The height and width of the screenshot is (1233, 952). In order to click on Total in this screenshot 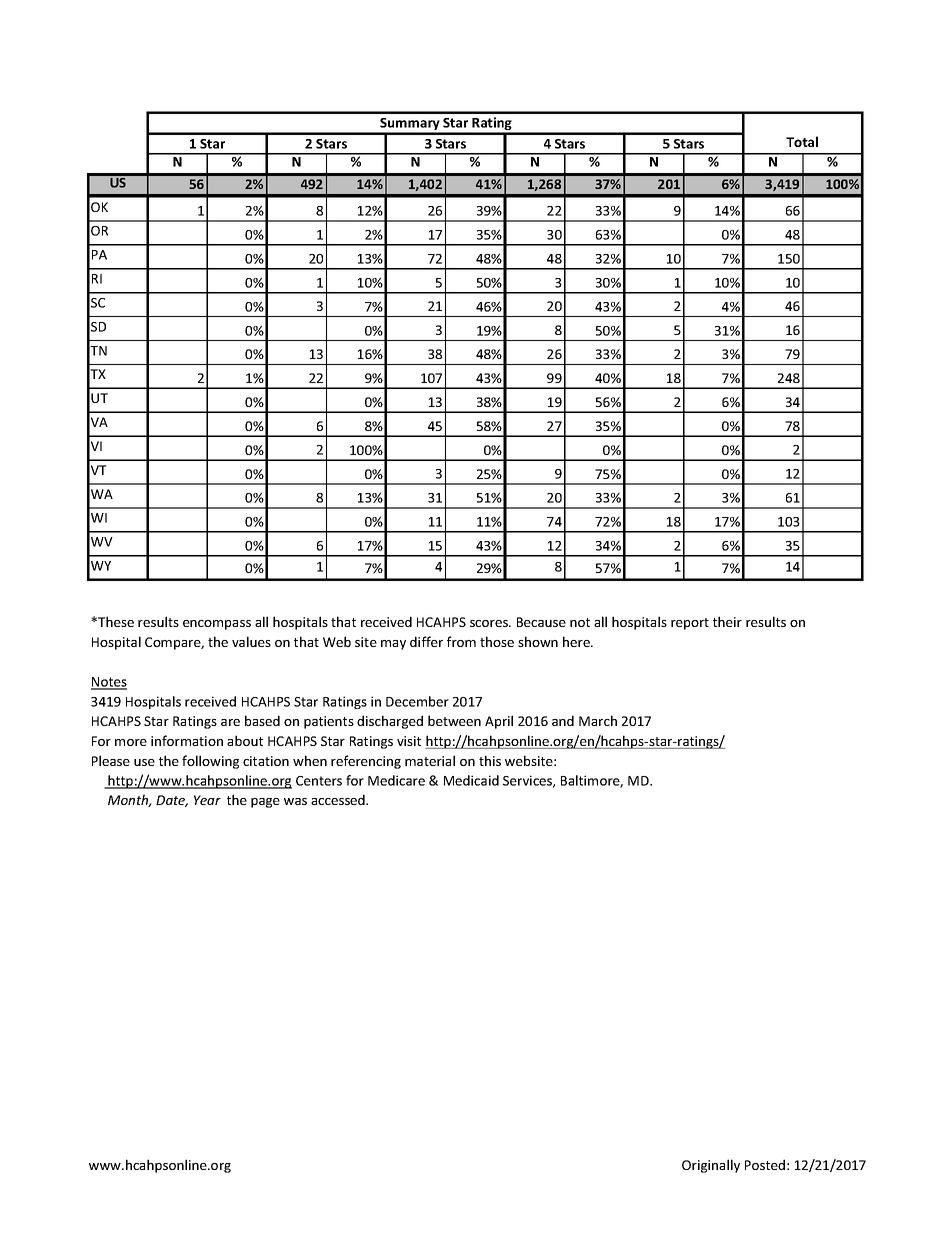, I will do `click(802, 141)`.
